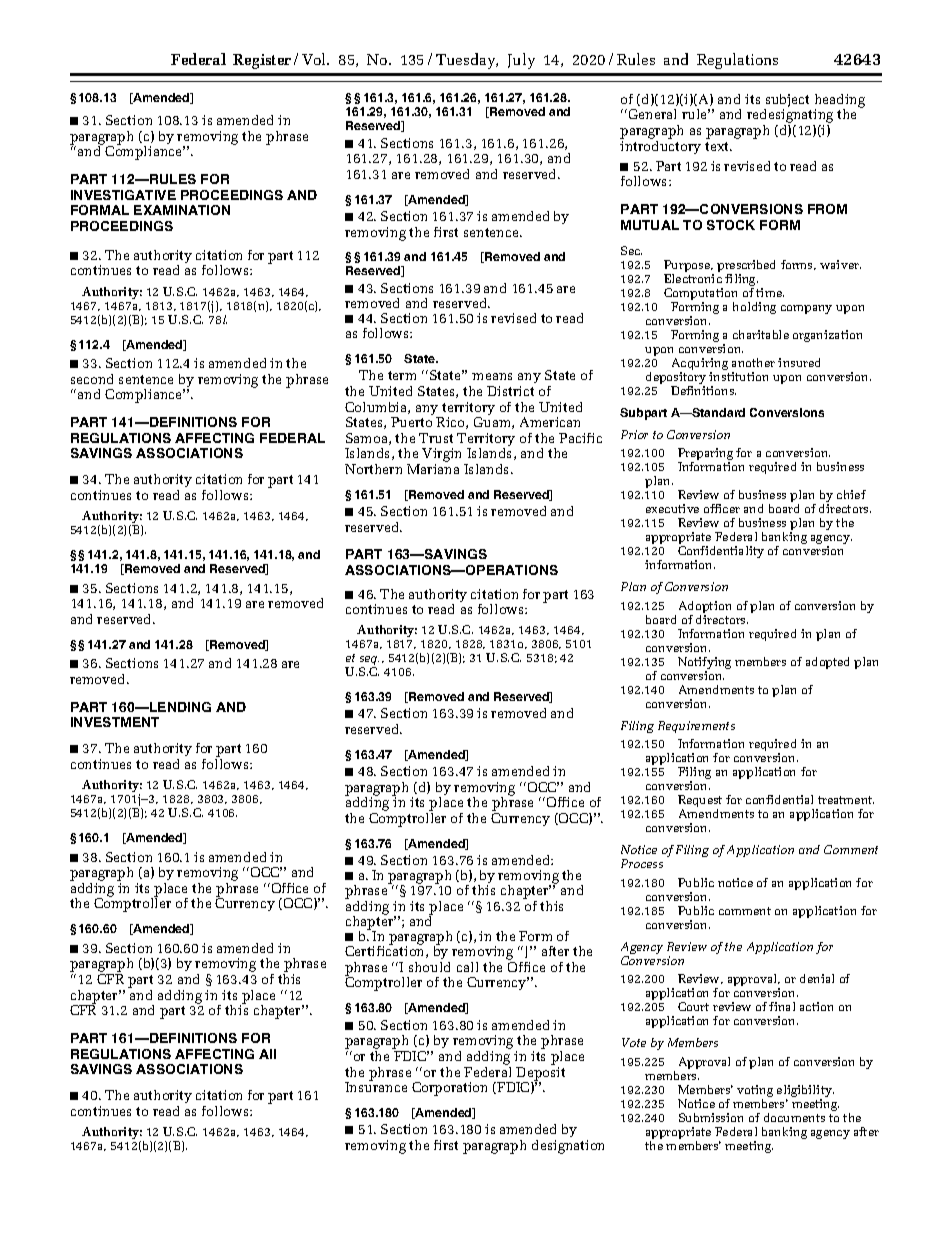 The image size is (952, 1233). What do you see at coordinates (369, 662) in the screenshot?
I see `seq` at bounding box center [369, 662].
